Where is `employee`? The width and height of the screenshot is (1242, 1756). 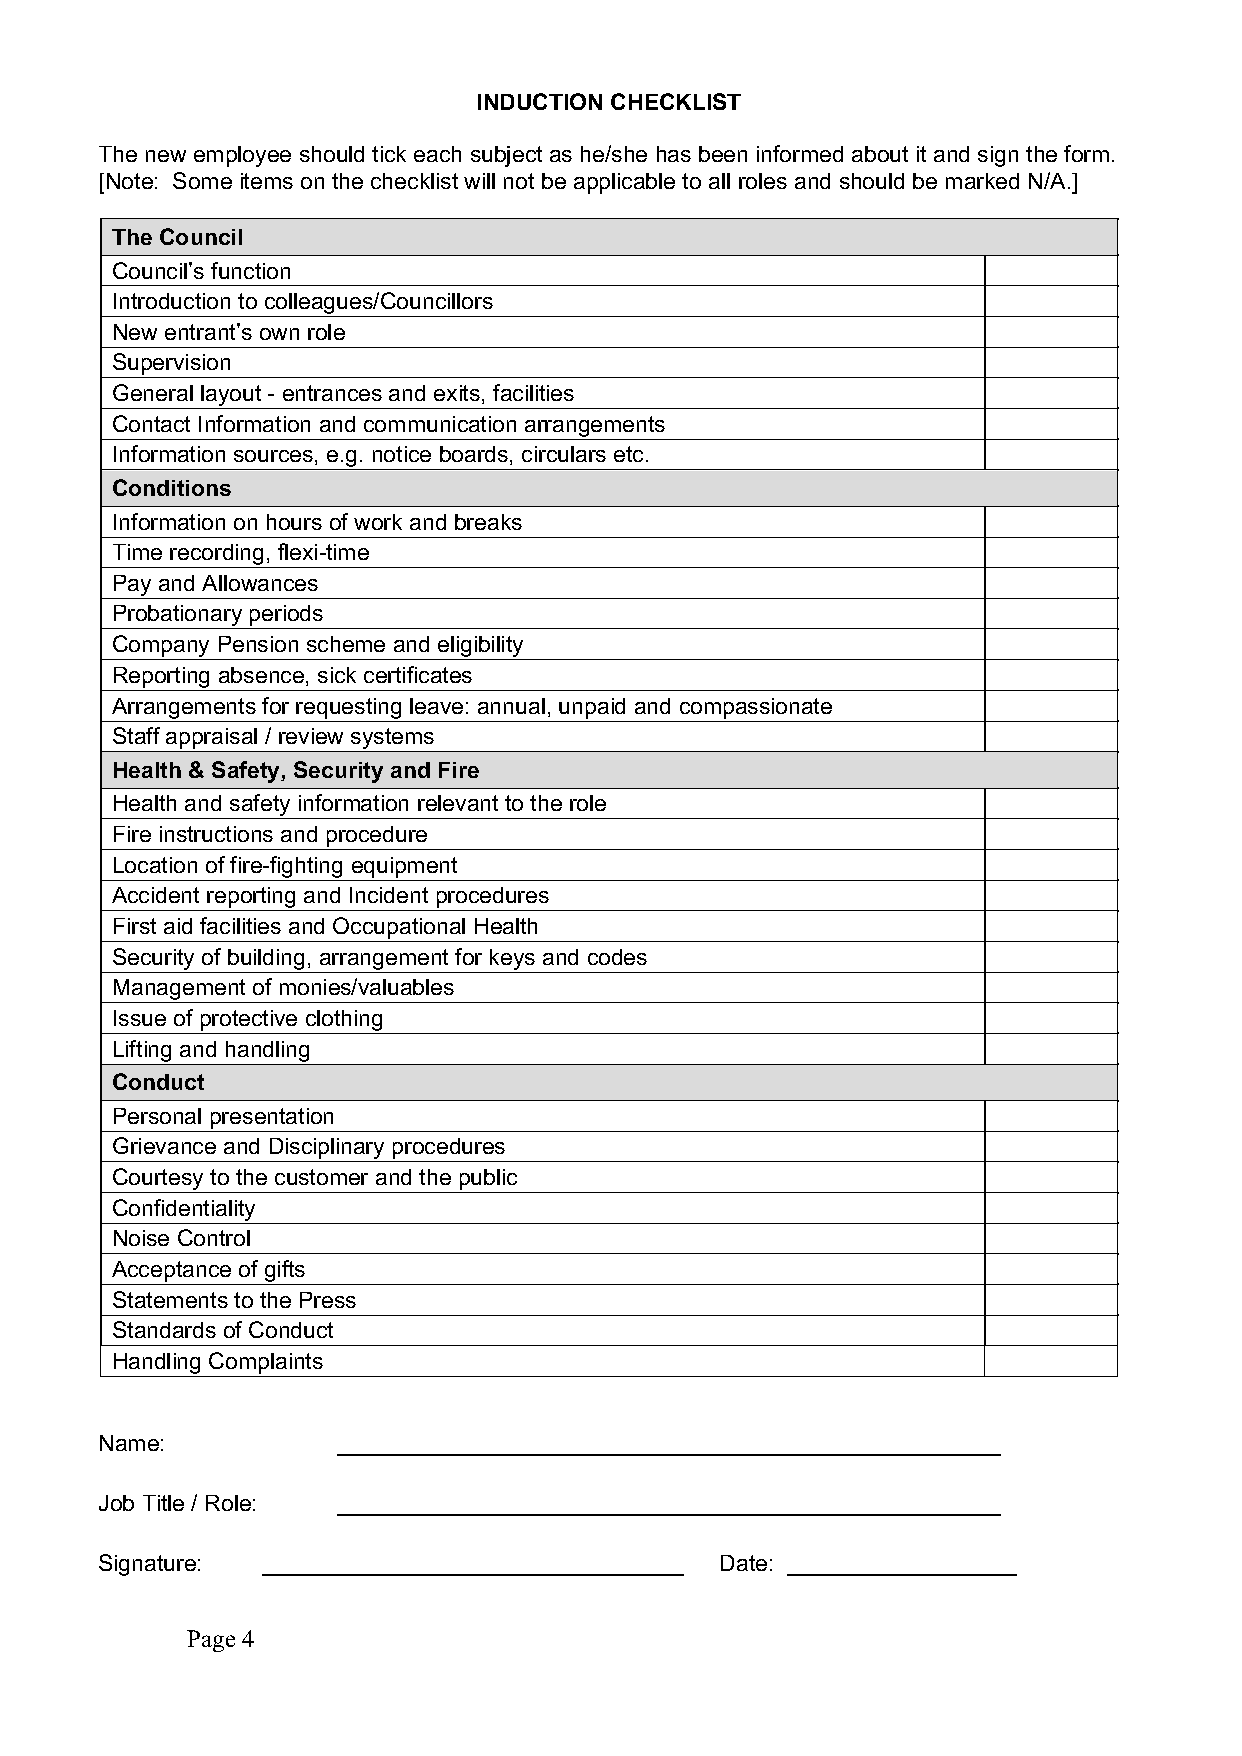 employee is located at coordinates (242, 156).
